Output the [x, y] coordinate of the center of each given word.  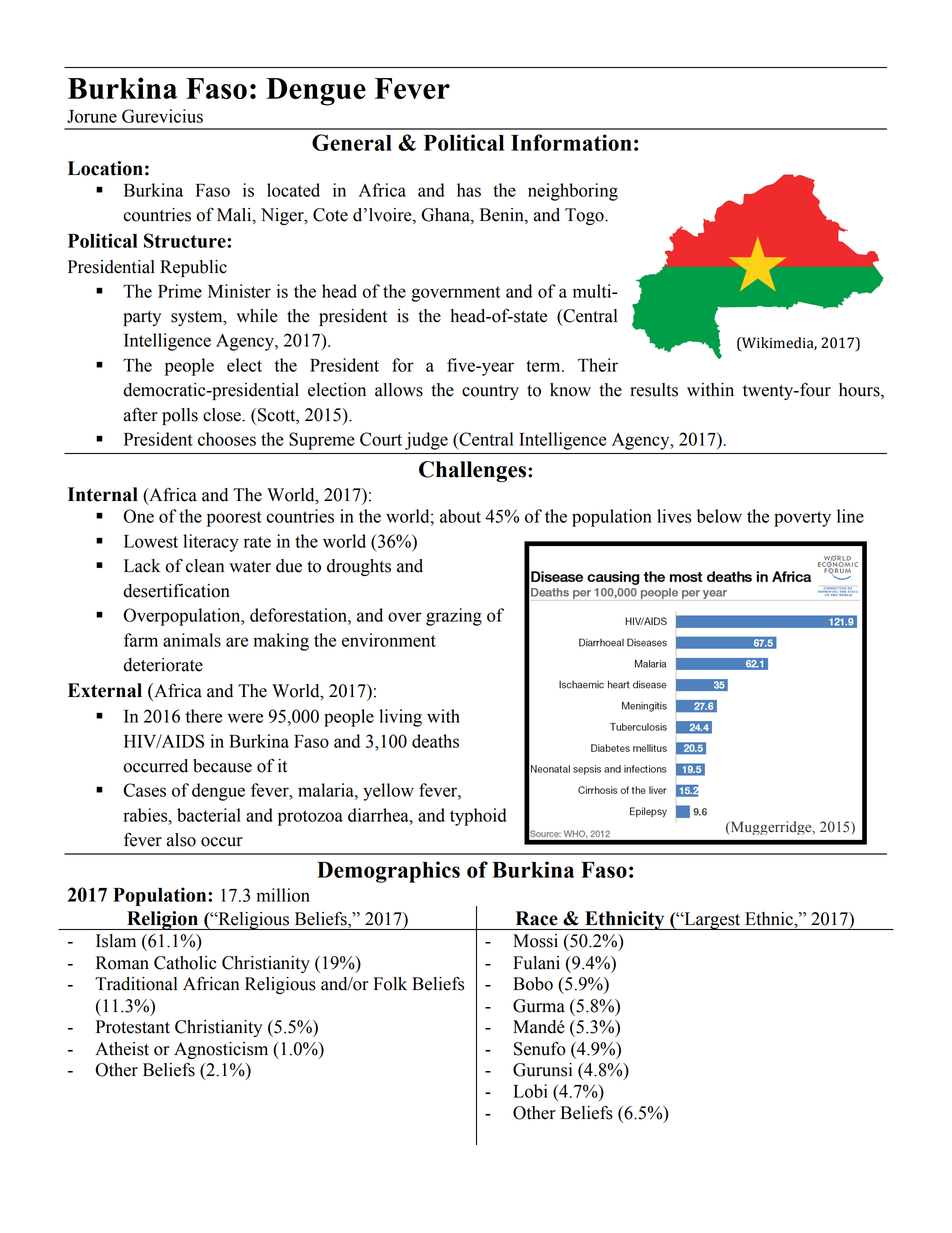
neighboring [573, 192]
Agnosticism [221, 1050]
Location [105, 168]
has [469, 190]
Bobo [533, 984]
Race [537, 918]
